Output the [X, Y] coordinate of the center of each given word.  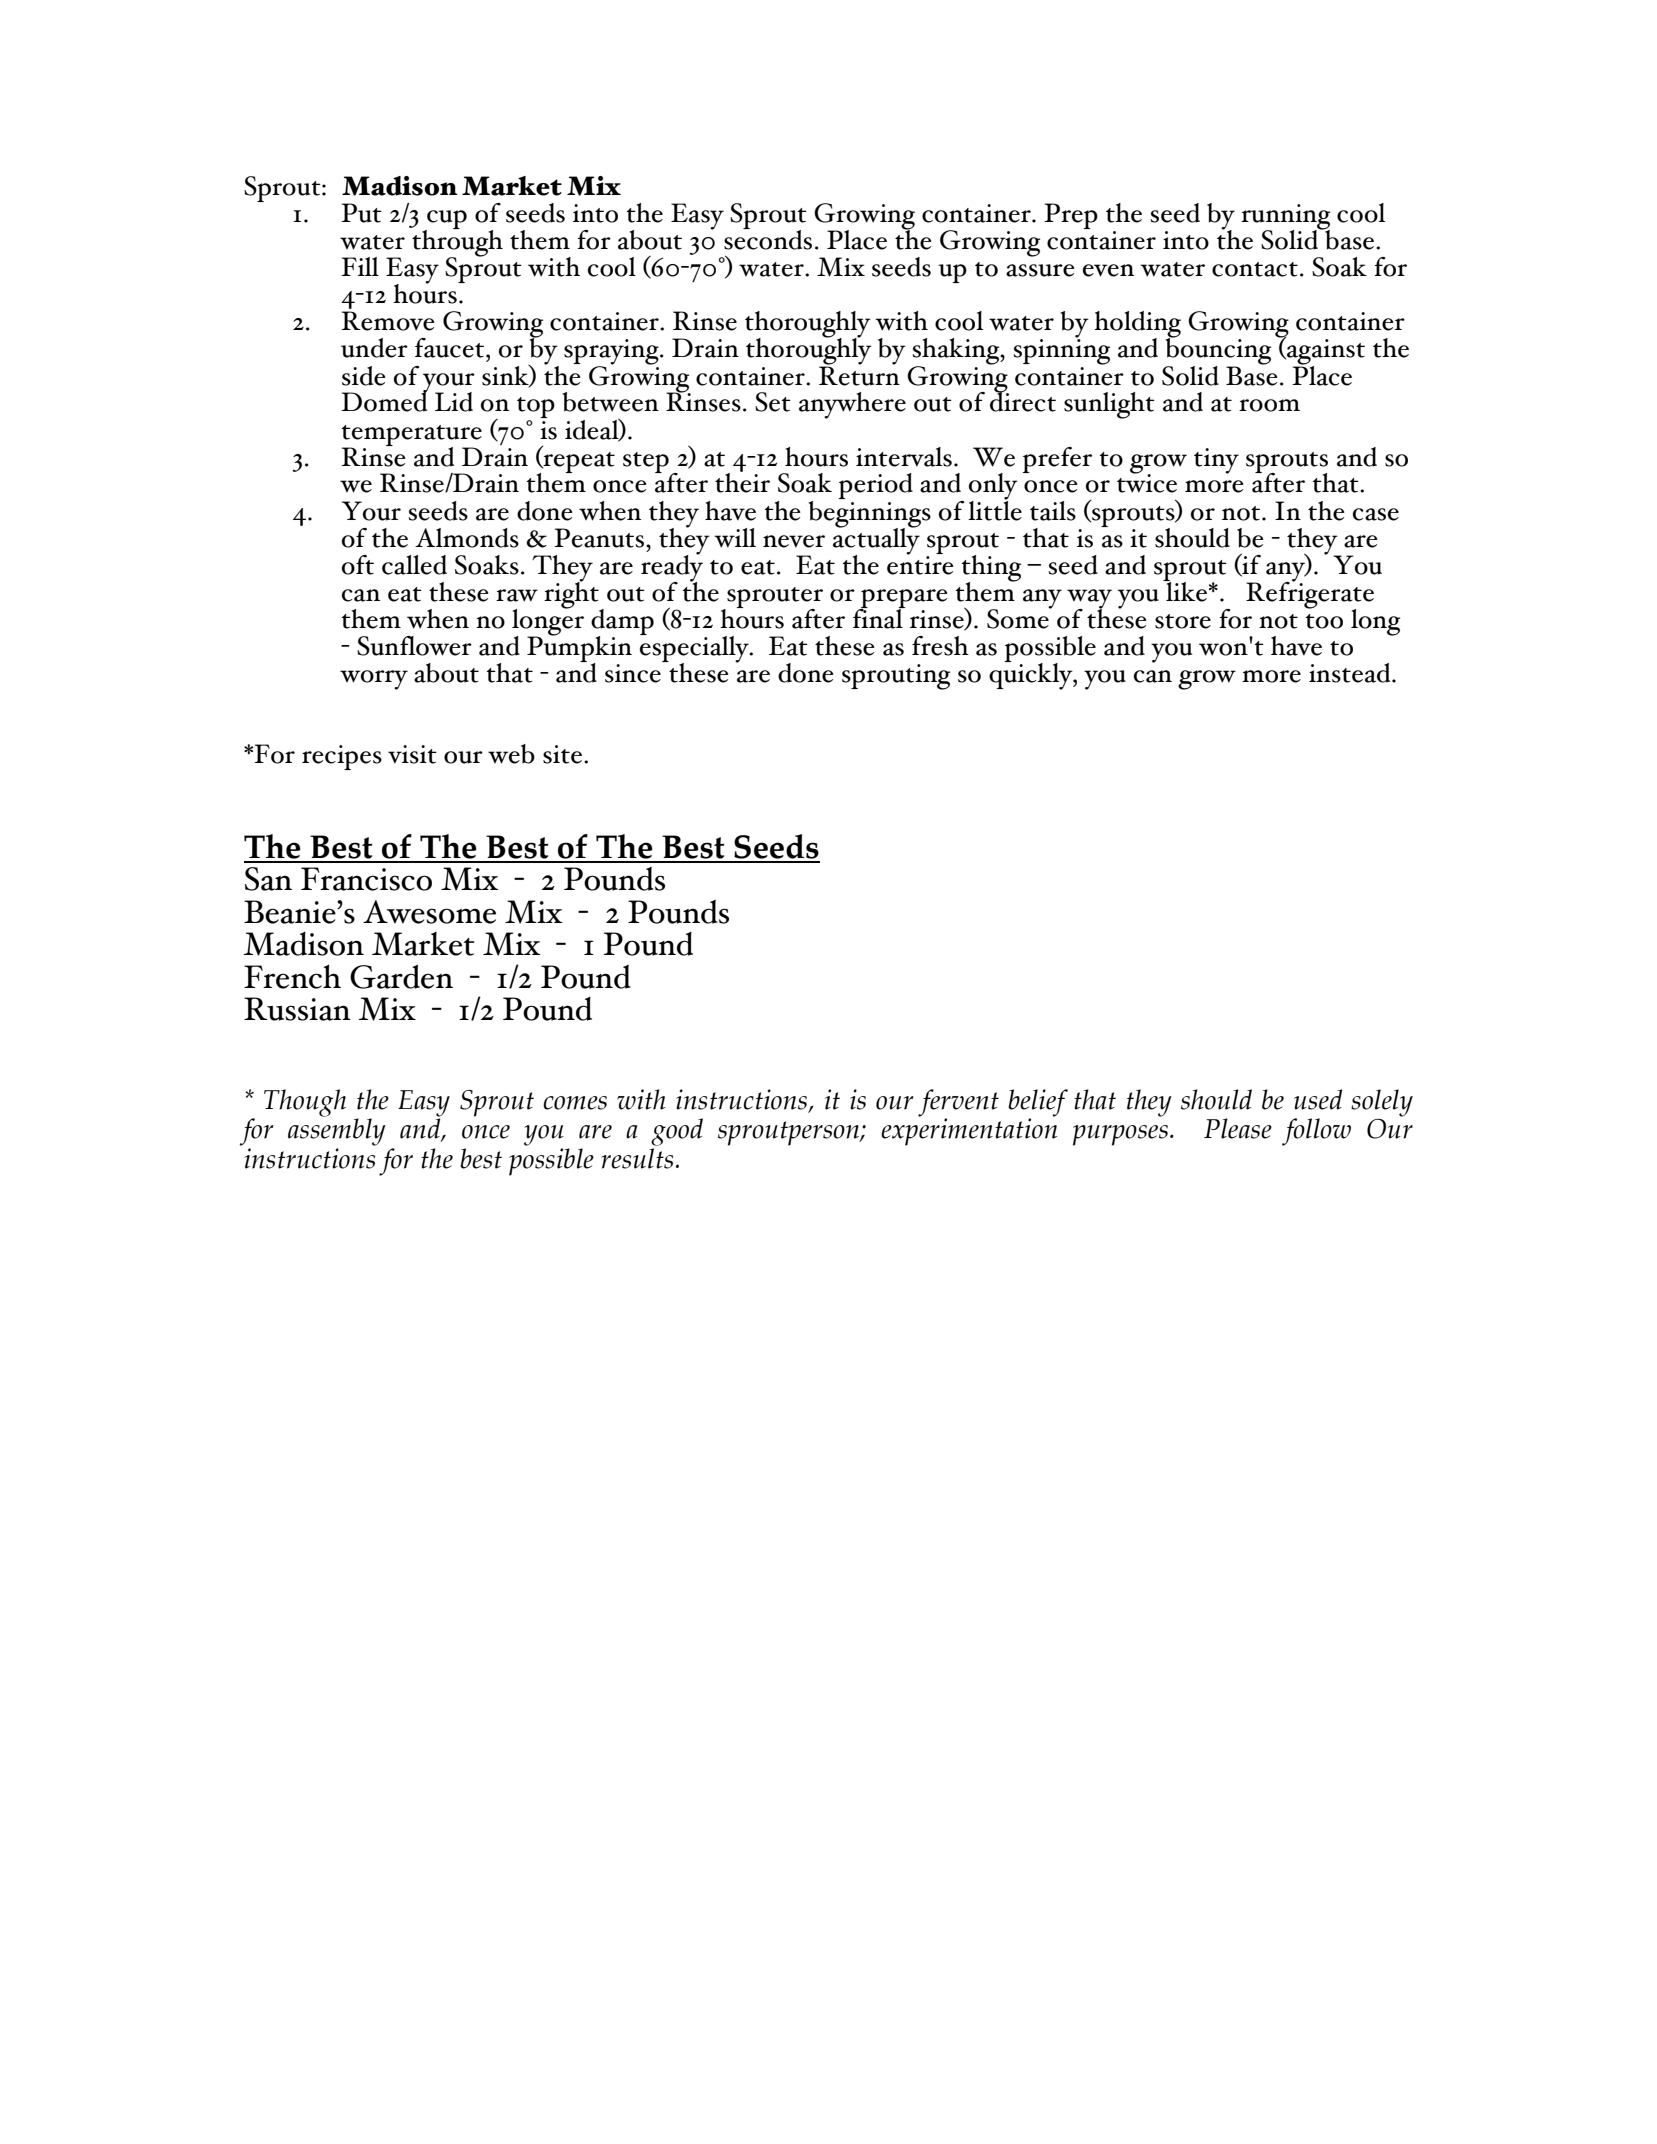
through [456, 243]
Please [1238, 1128]
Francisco [366, 879]
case [1376, 514]
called [414, 565]
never [794, 541]
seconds [768, 238]
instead [1351, 673]
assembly [337, 1131]
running [1285, 218]
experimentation [969, 1132]
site [562, 754]
